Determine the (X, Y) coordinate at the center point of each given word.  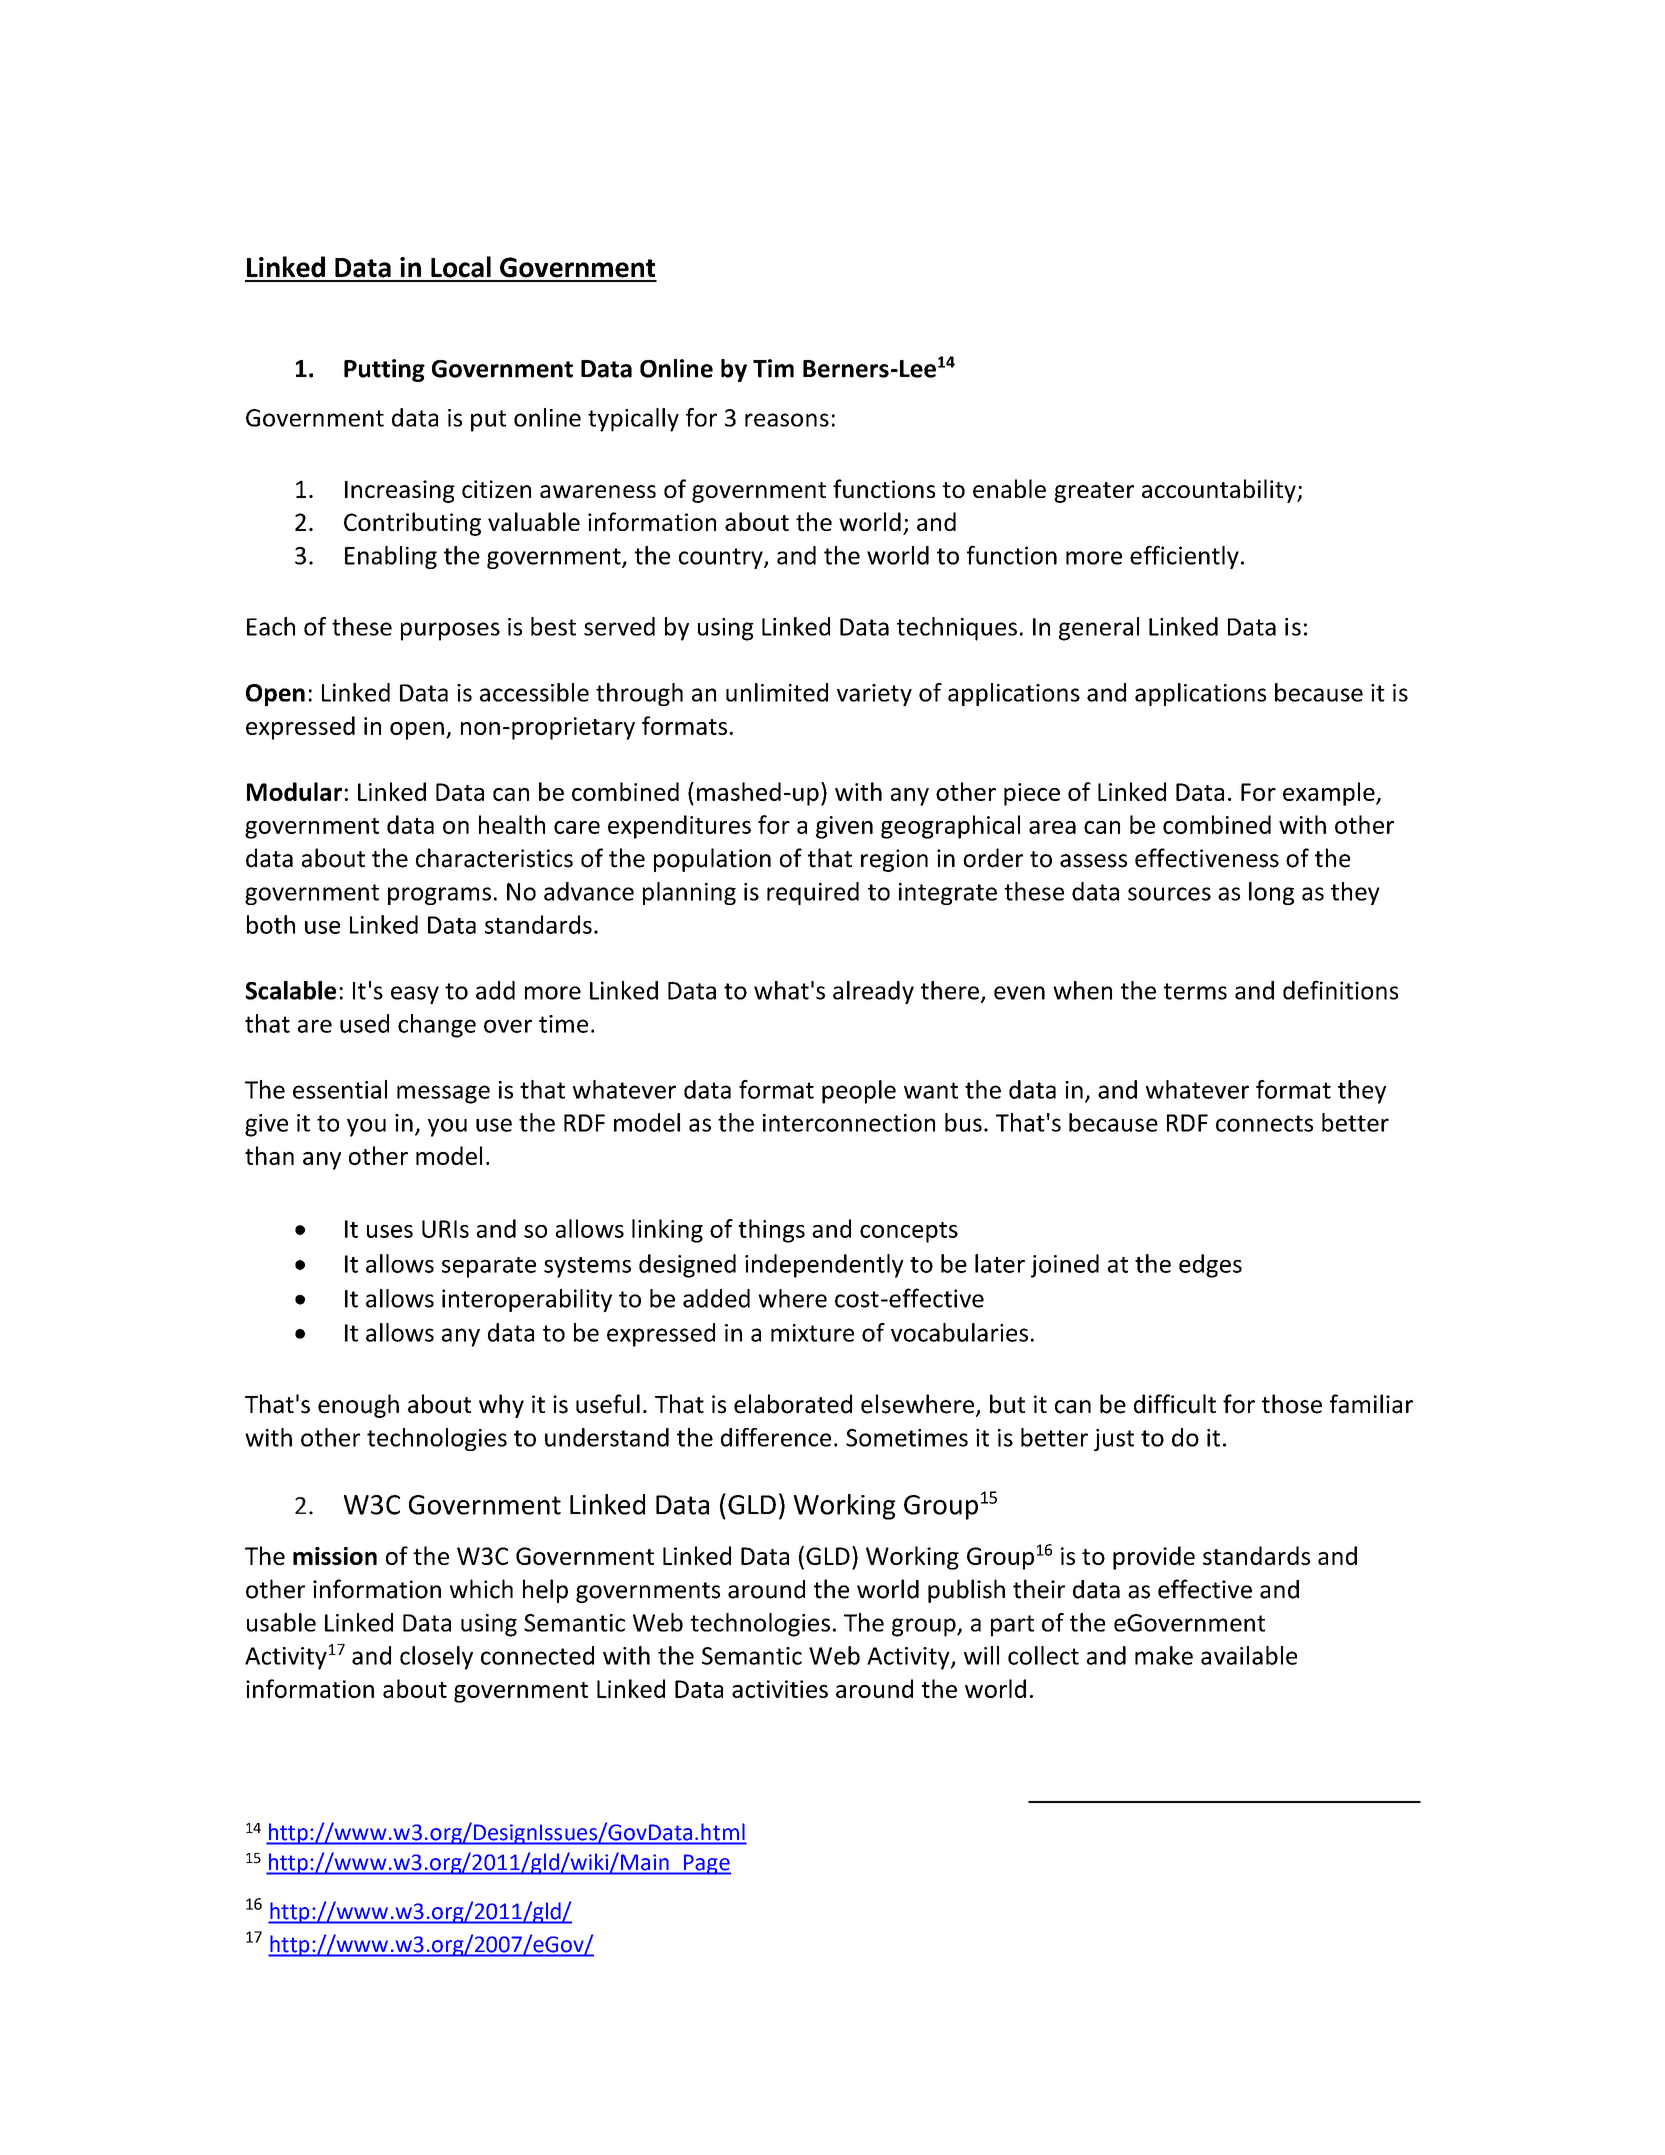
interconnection (849, 1123)
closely (436, 1658)
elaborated (793, 1404)
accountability (1220, 491)
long (1271, 893)
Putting (384, 370)
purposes (450, 631)
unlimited (777, 692)
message (443, 1094)
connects (1264, 1123)
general (1099, 629)
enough (358, 1406)
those (1292, 1404)
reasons (787, 420)
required (813, 893)
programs (439, 896)
